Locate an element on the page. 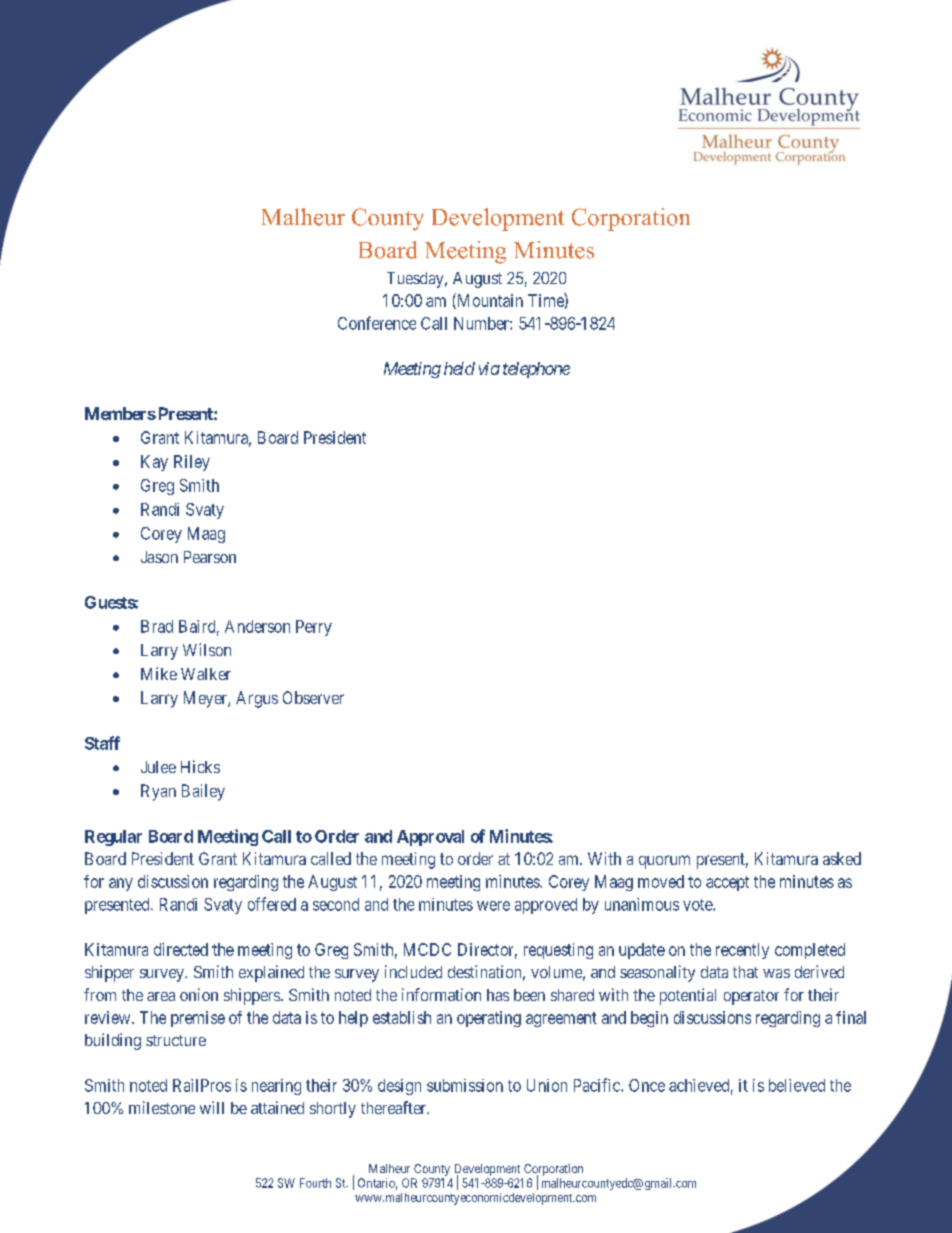 This image has width=952, height=1233. Wilson is located at coordinates (207, 649).
